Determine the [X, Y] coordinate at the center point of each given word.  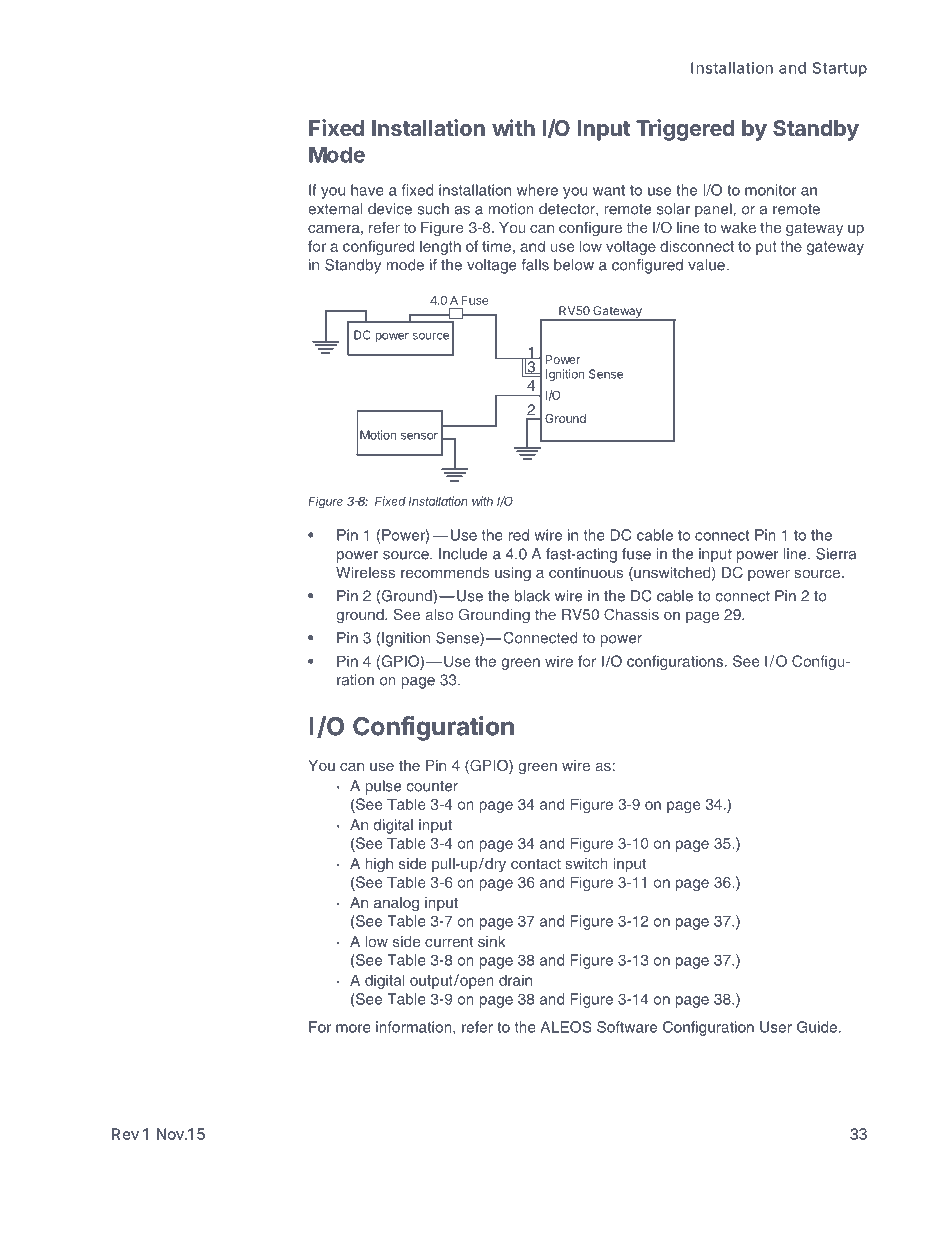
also [439, 614]
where [537, 190]
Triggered [685, 130]
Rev [125, 1134]
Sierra [836, 554]
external [335, 209]
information [415, 1028]
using [513, 574]
